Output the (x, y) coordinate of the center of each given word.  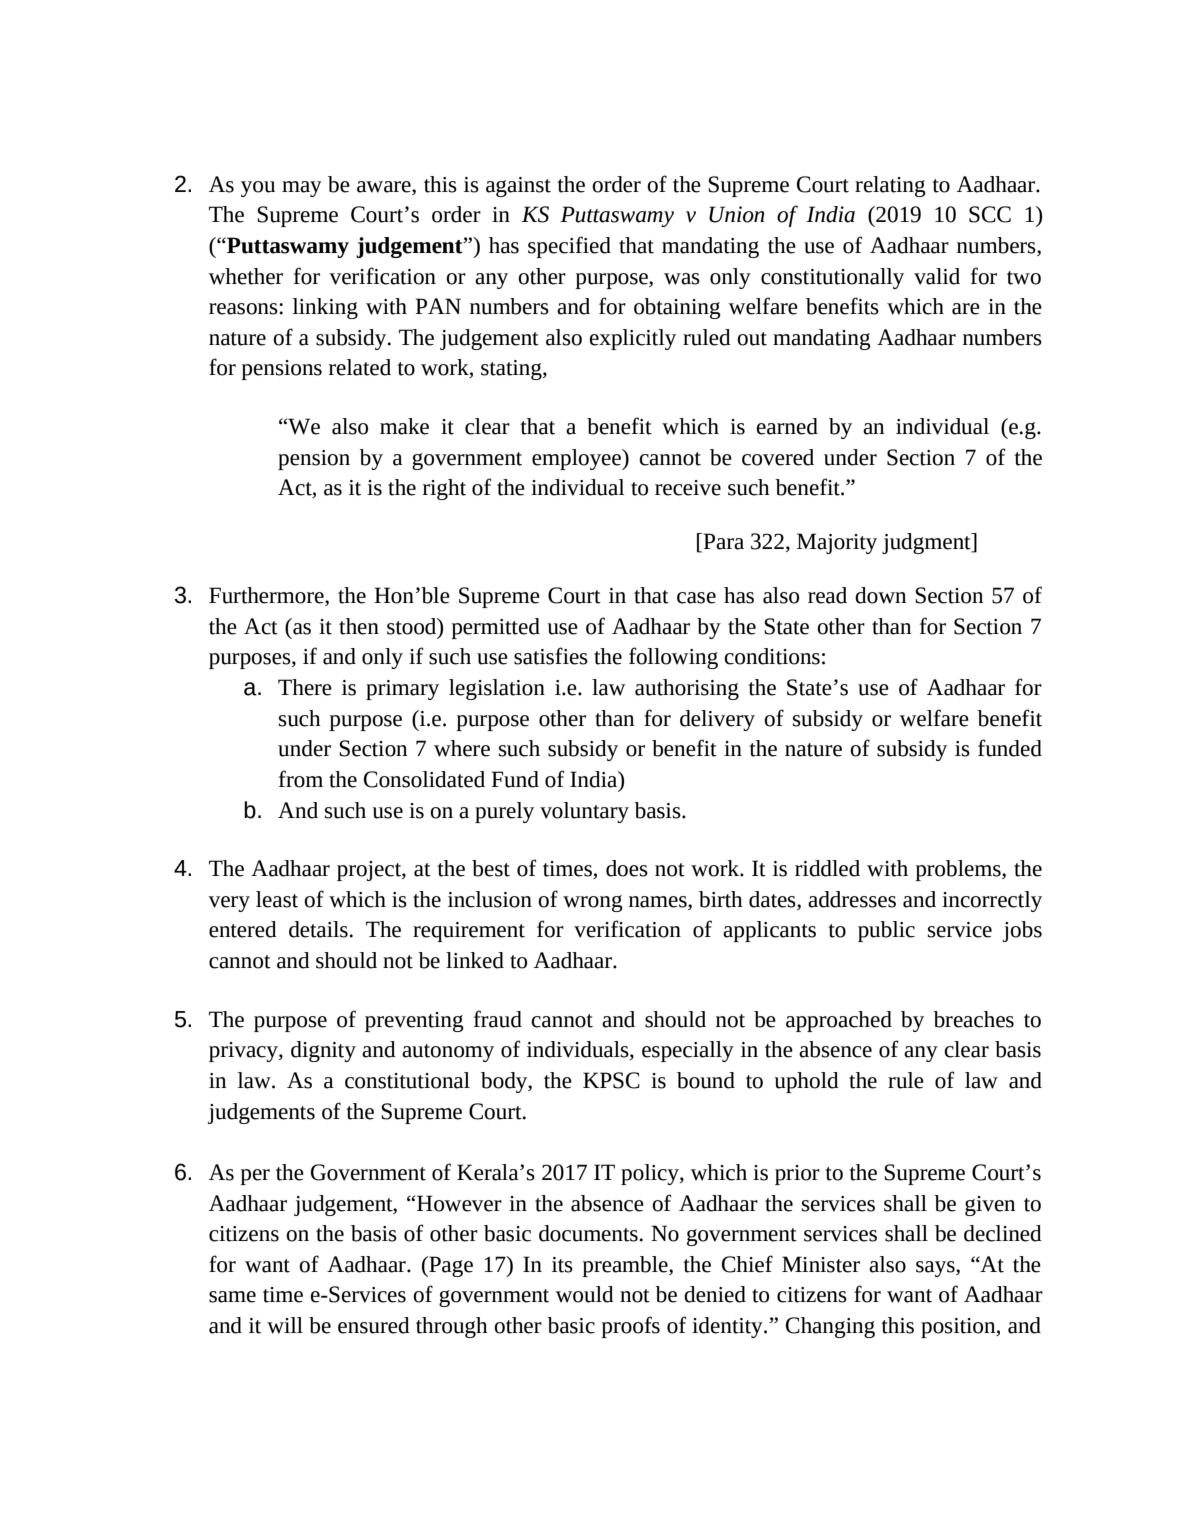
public (886, 931)
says (936, 1269)
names (659, 902)
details (318, 929)
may (302, 189)
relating (890, 186)
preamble (626, 1266)
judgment (927, 543)
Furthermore (267, 596)
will (285, 1325)
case (696, 598)
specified (569, 247)
